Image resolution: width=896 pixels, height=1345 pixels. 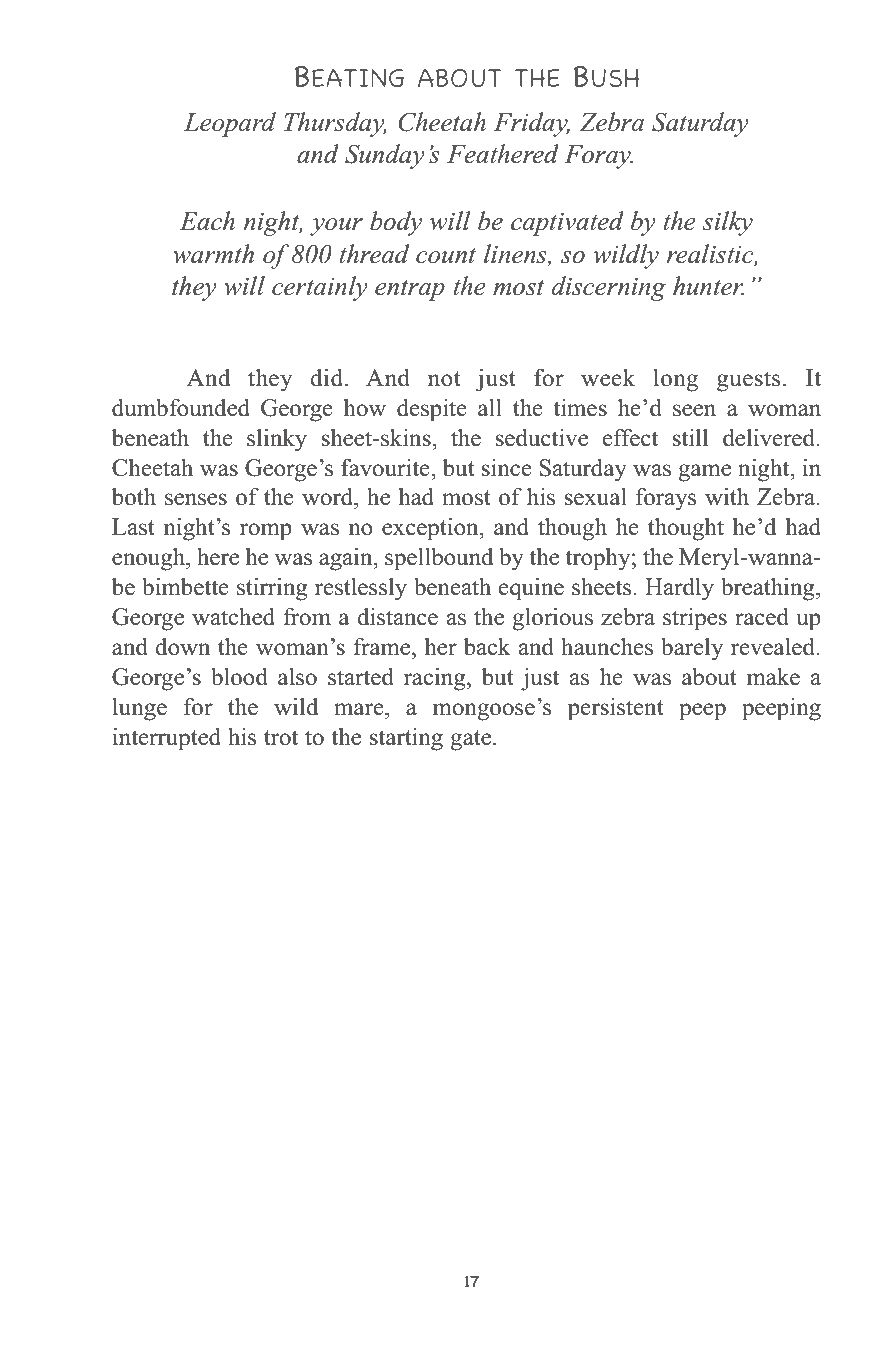 What do you see at coordinates (532, 124) in the document?
I see `Friday` at bounding box center [532, 124].
